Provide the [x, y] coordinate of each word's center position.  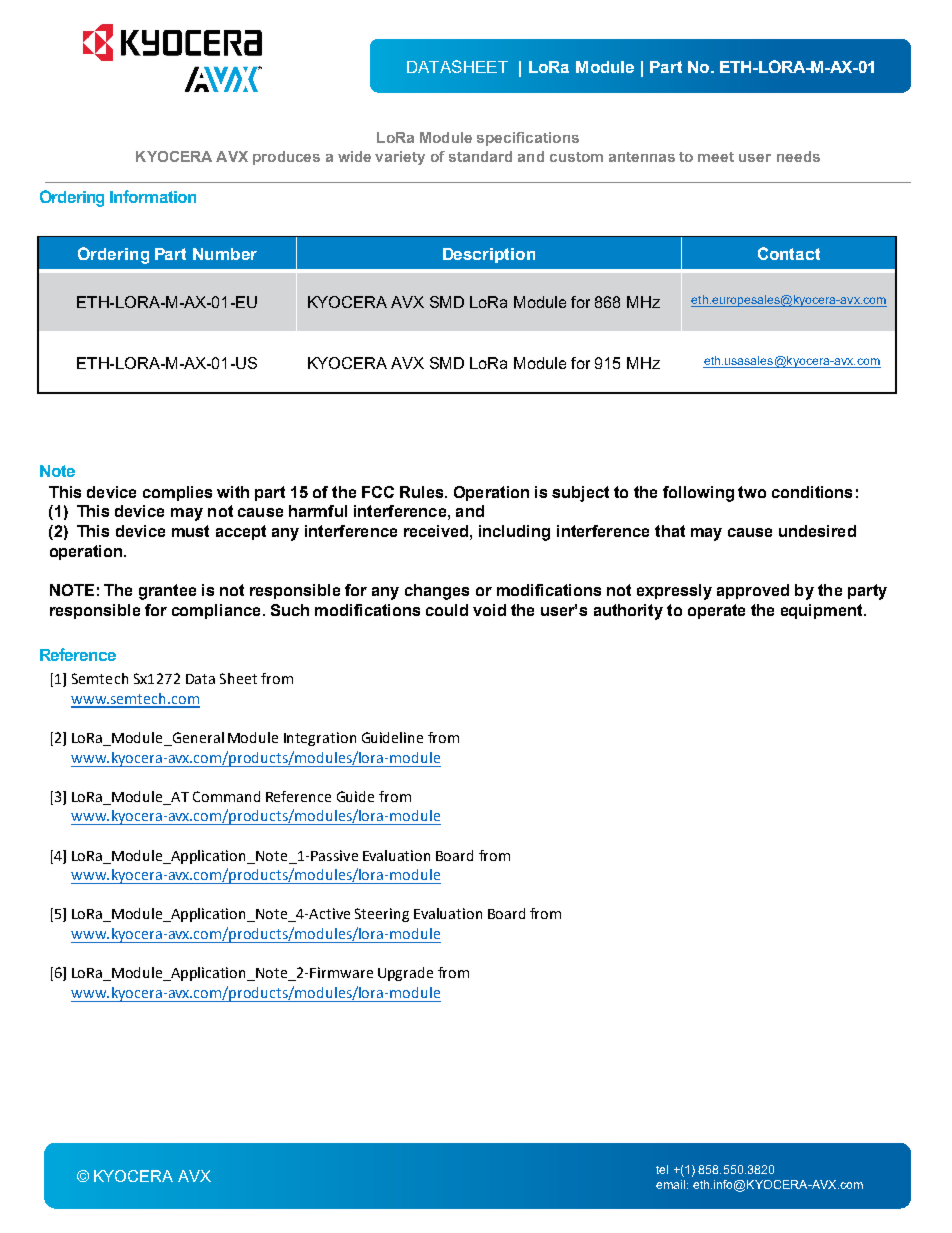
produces [286, 158]
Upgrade [405, 974]
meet [716, 157]
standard [480, 156]
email [670, 1184]
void [489, 610]
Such [290, 610]
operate [716, 611]
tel [662, 1169]
